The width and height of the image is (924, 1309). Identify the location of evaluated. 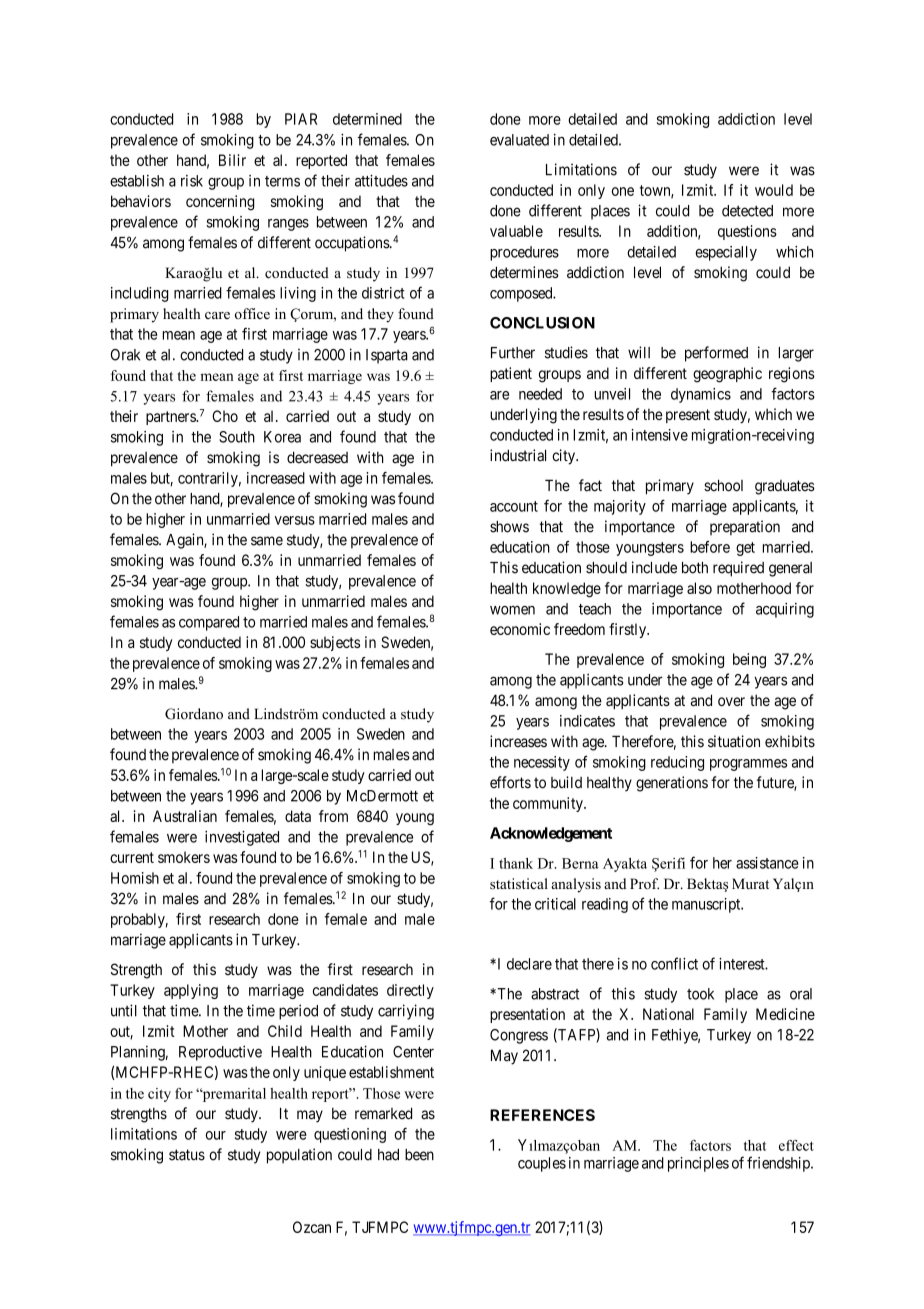
(519, 140).
